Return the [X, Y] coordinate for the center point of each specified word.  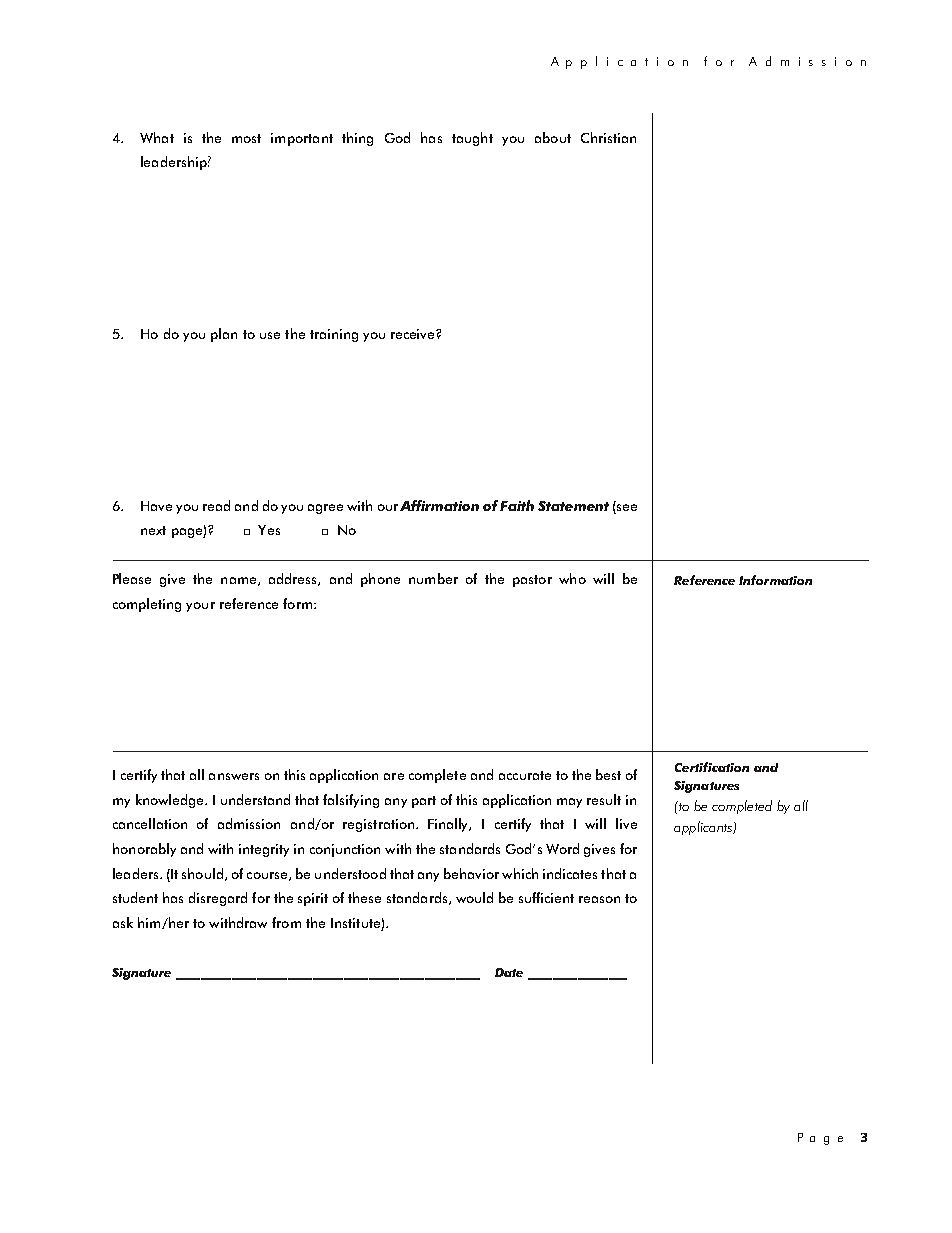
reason [599, 899]
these [364, 897]
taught [472, 139]
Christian [608, 137]
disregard [218, 899]
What [157, 137]
